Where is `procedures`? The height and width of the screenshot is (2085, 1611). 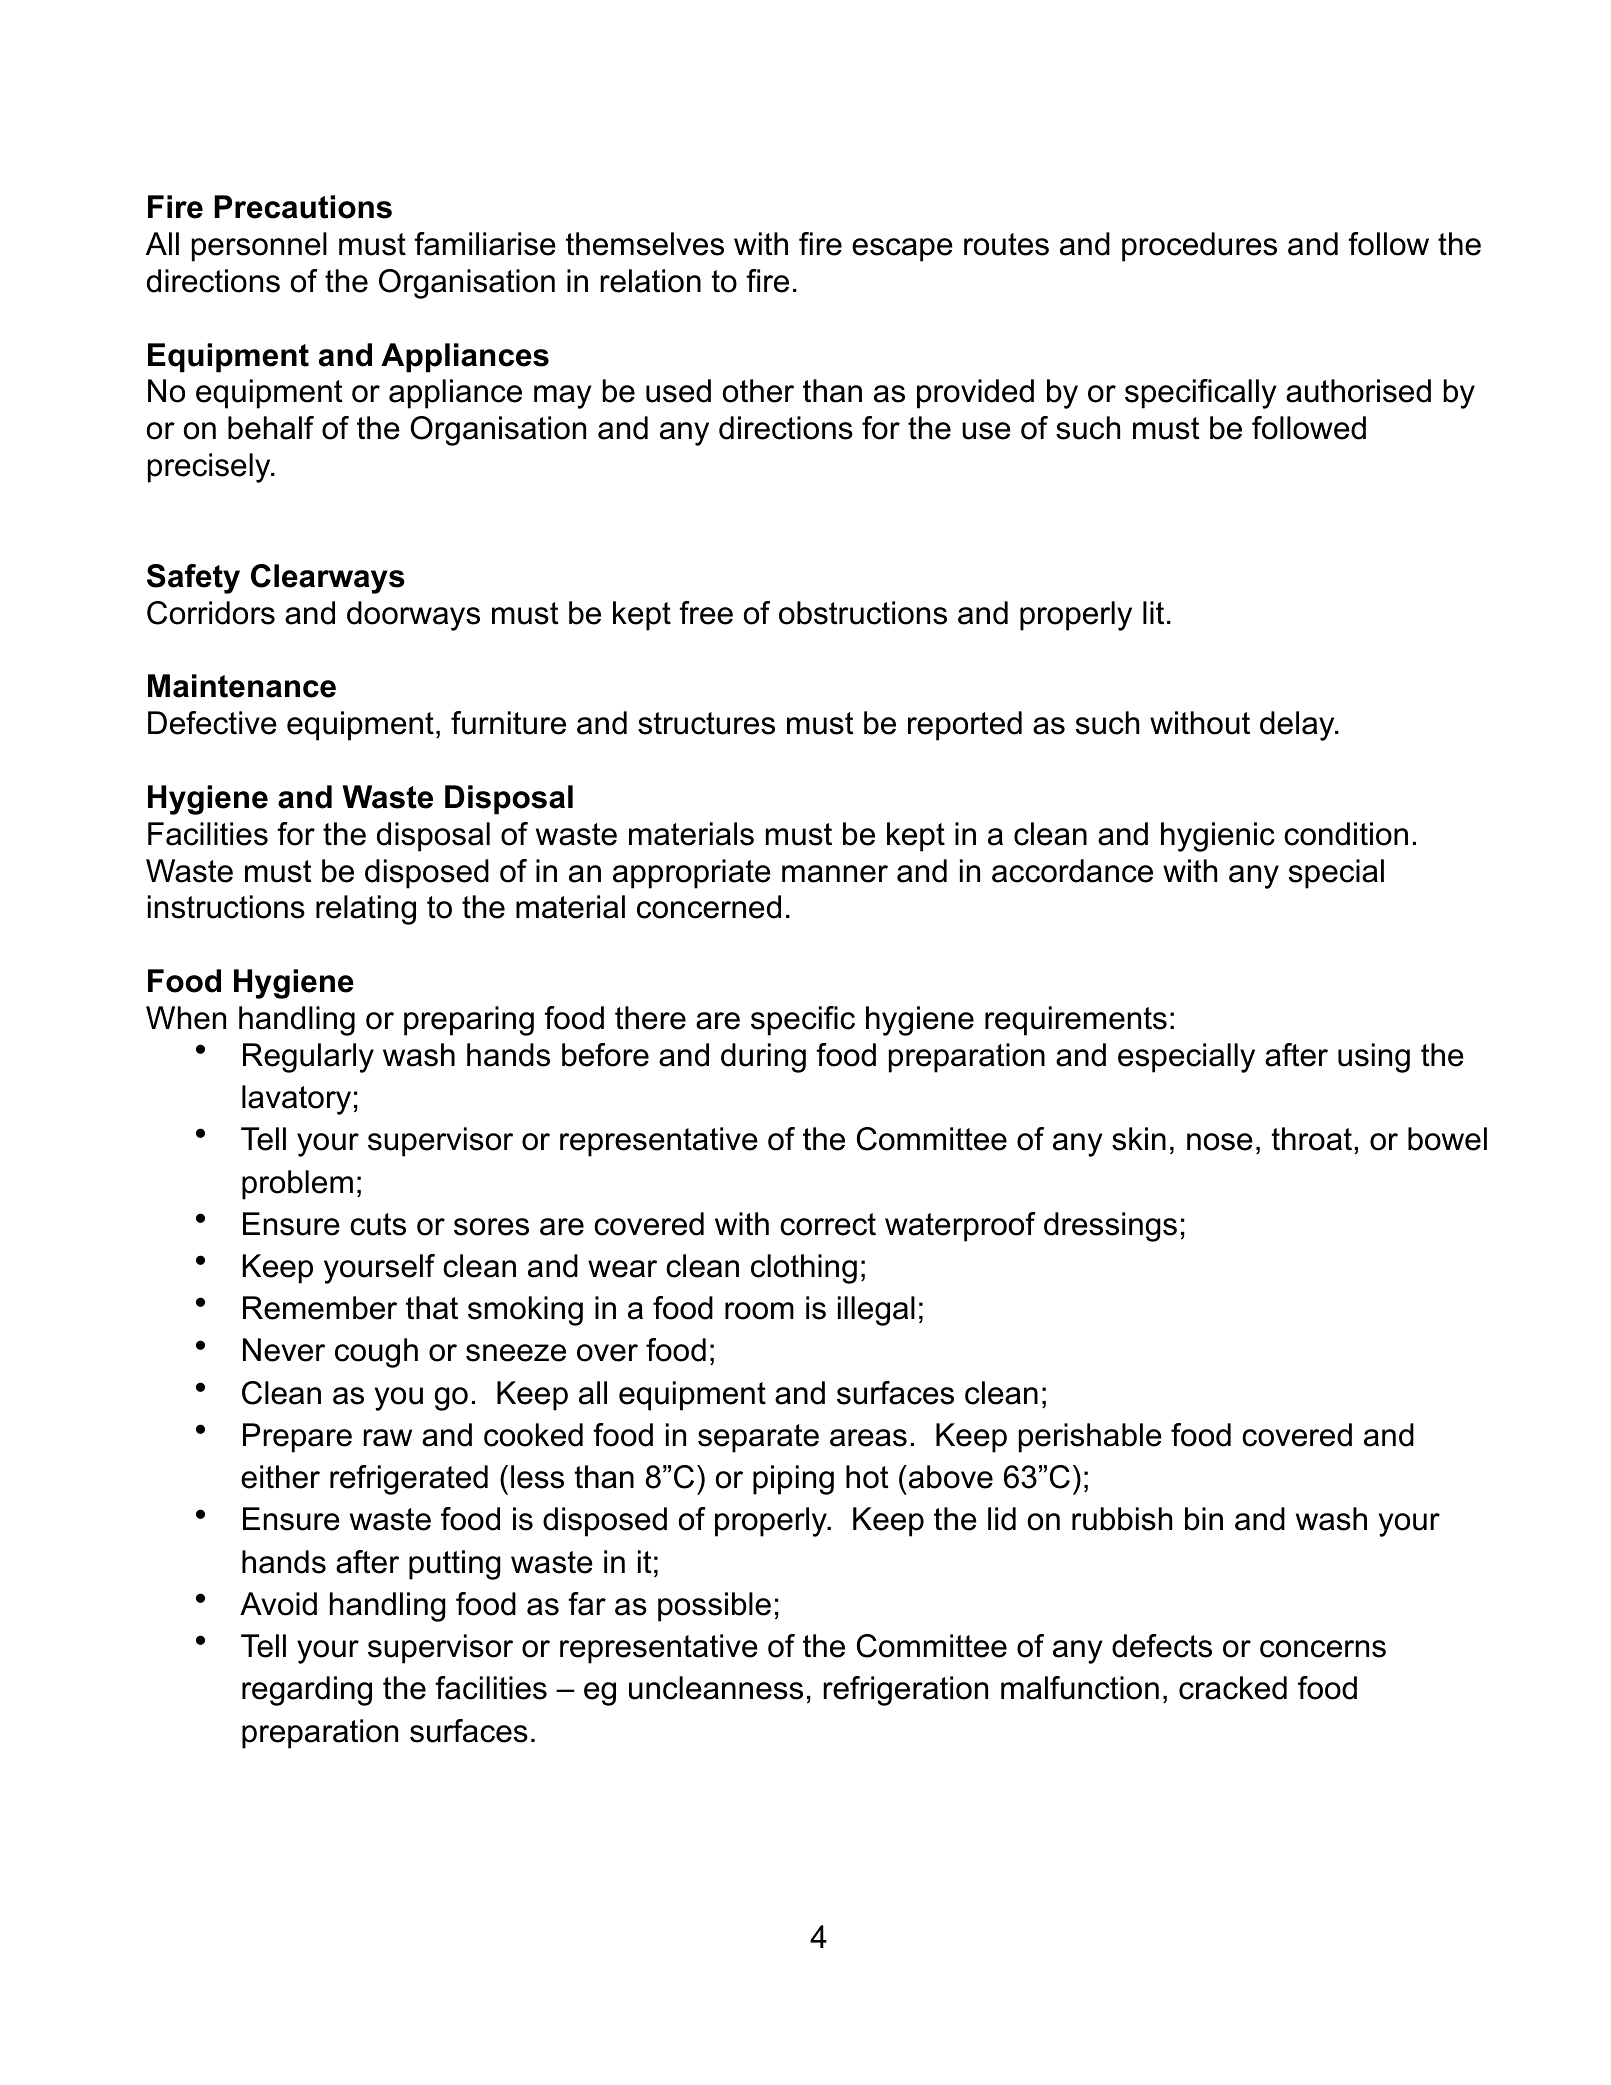
procedures is located at coordinates (1199, 247).
